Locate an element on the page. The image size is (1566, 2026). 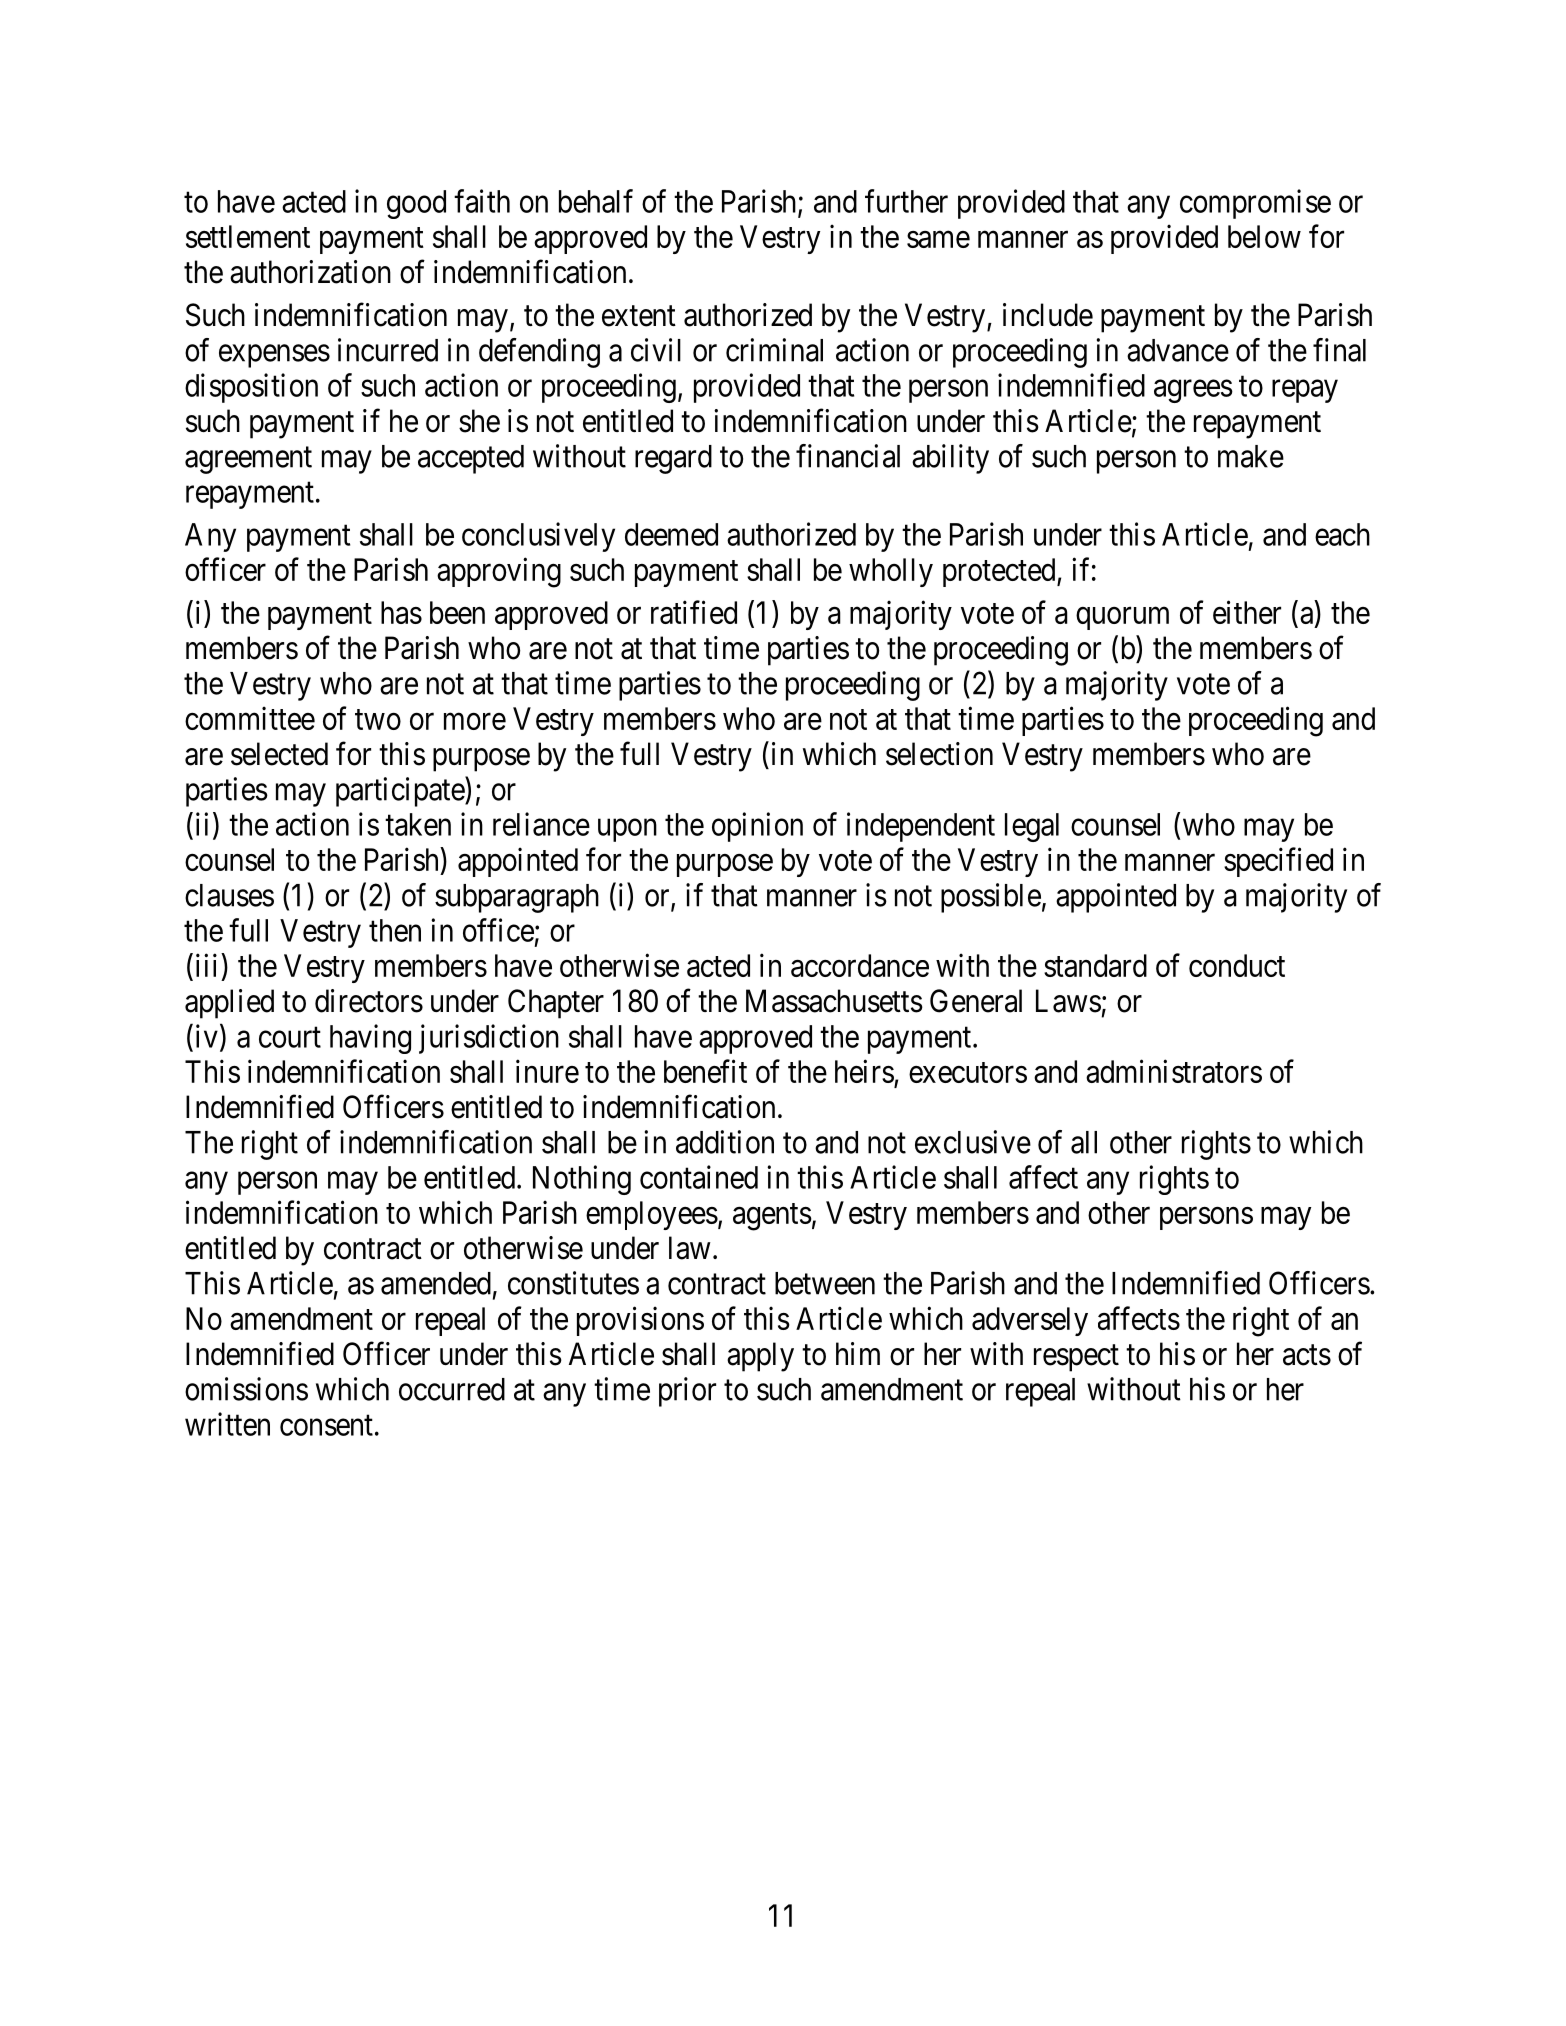
consent is located at coordinates (326, 1425).
